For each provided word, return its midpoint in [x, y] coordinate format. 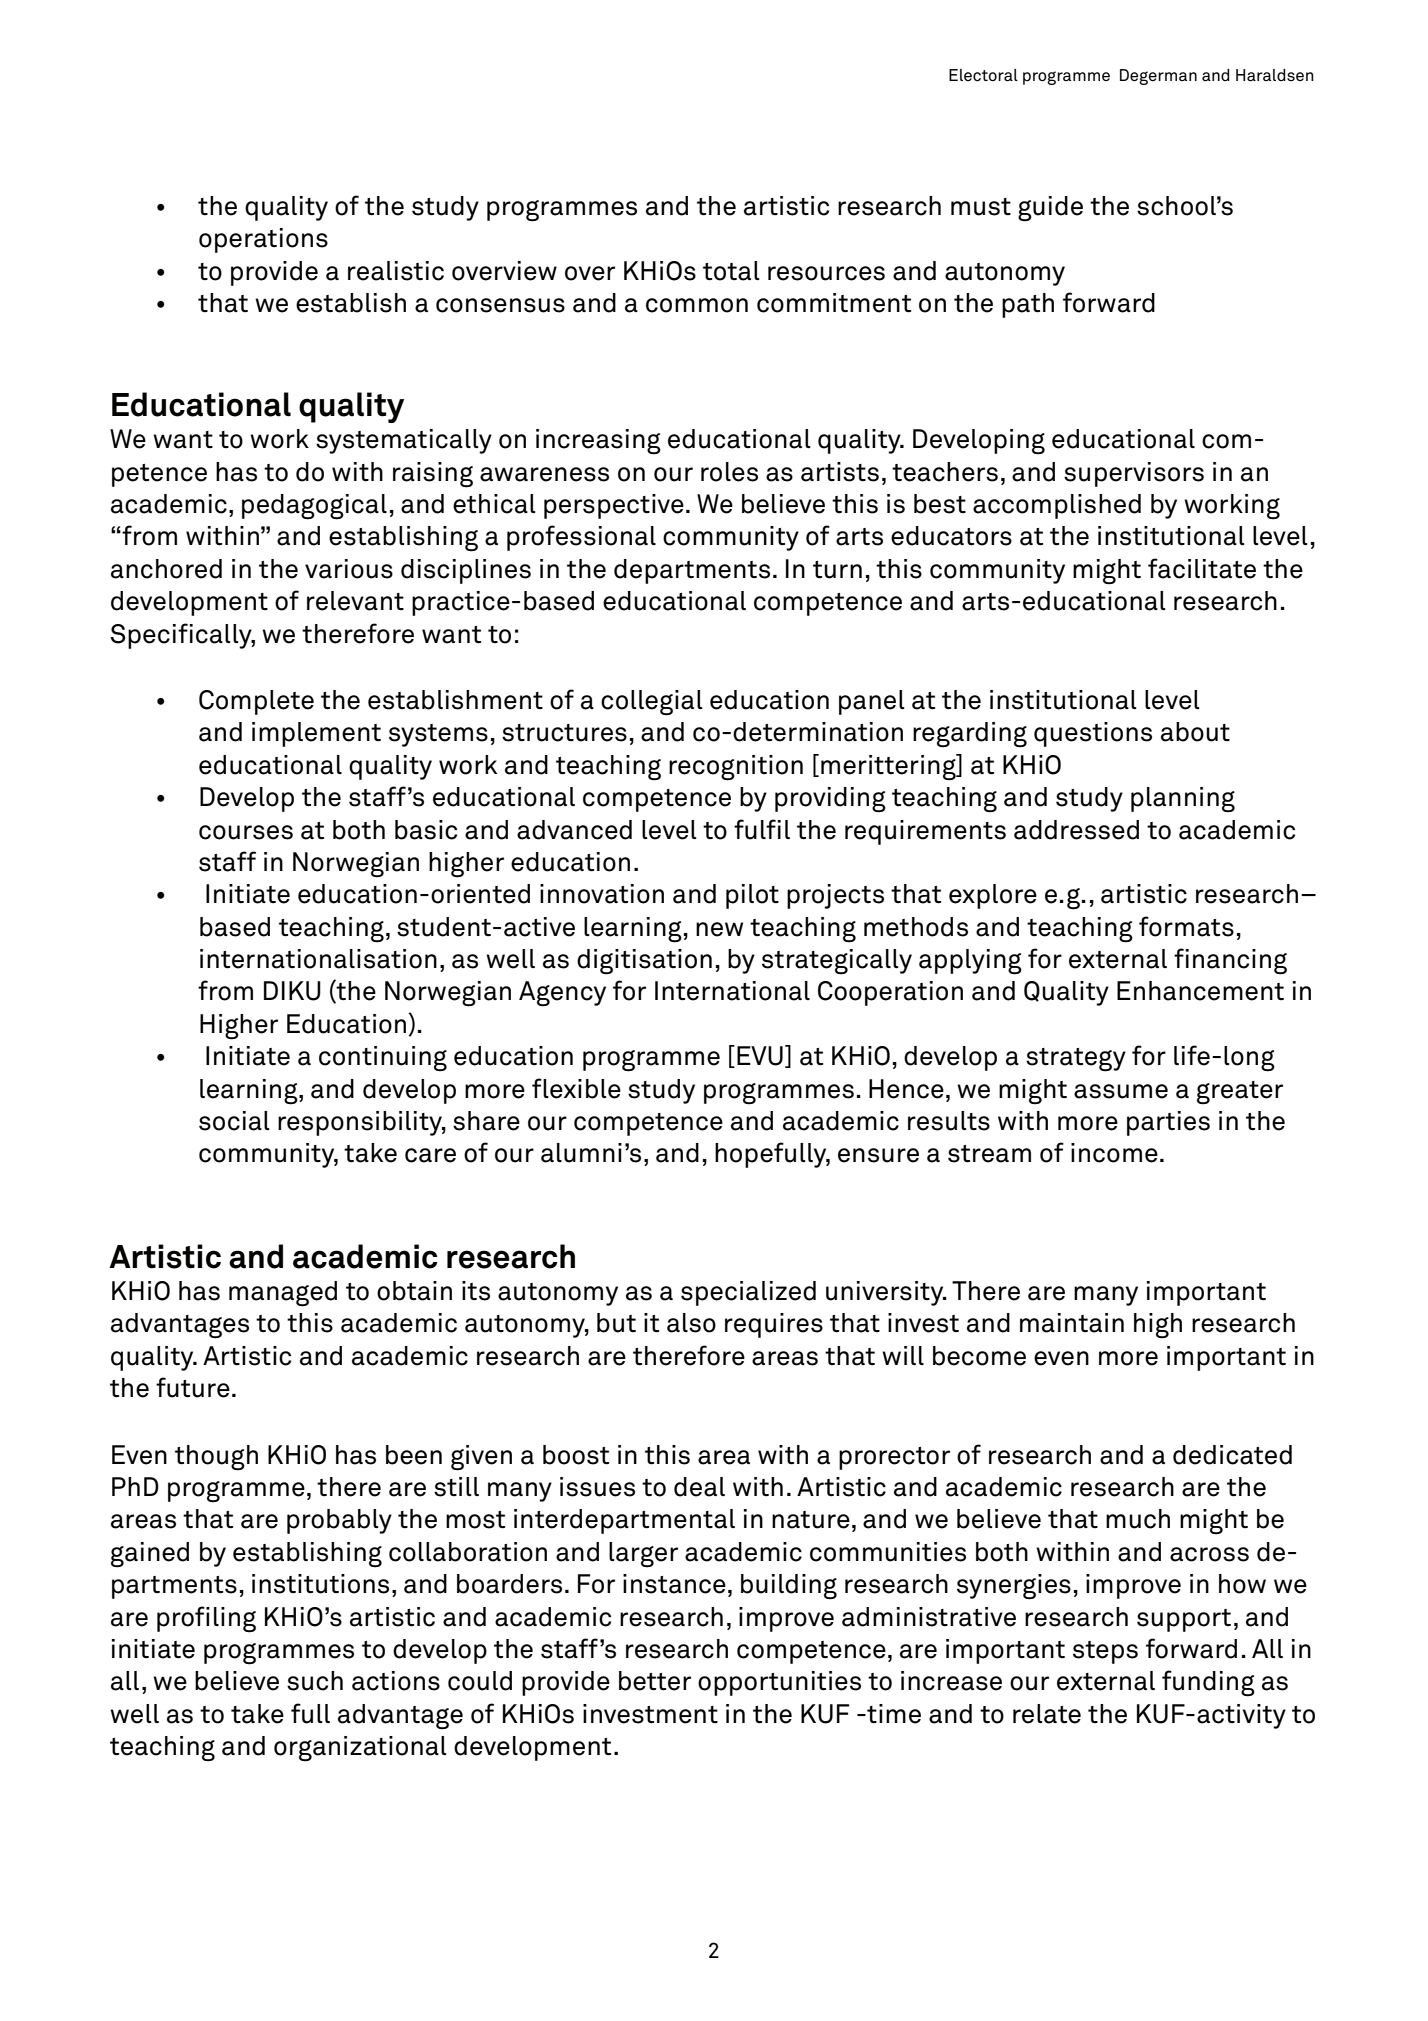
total [731, 271]
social [234, 1121]
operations [263, 240]
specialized [748, 1293]
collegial [652, 703]
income [1114, 1153]
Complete [256, 702]
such [315, 1681]
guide [1050, 209]
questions [1093, 734]
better [655, 1681]
